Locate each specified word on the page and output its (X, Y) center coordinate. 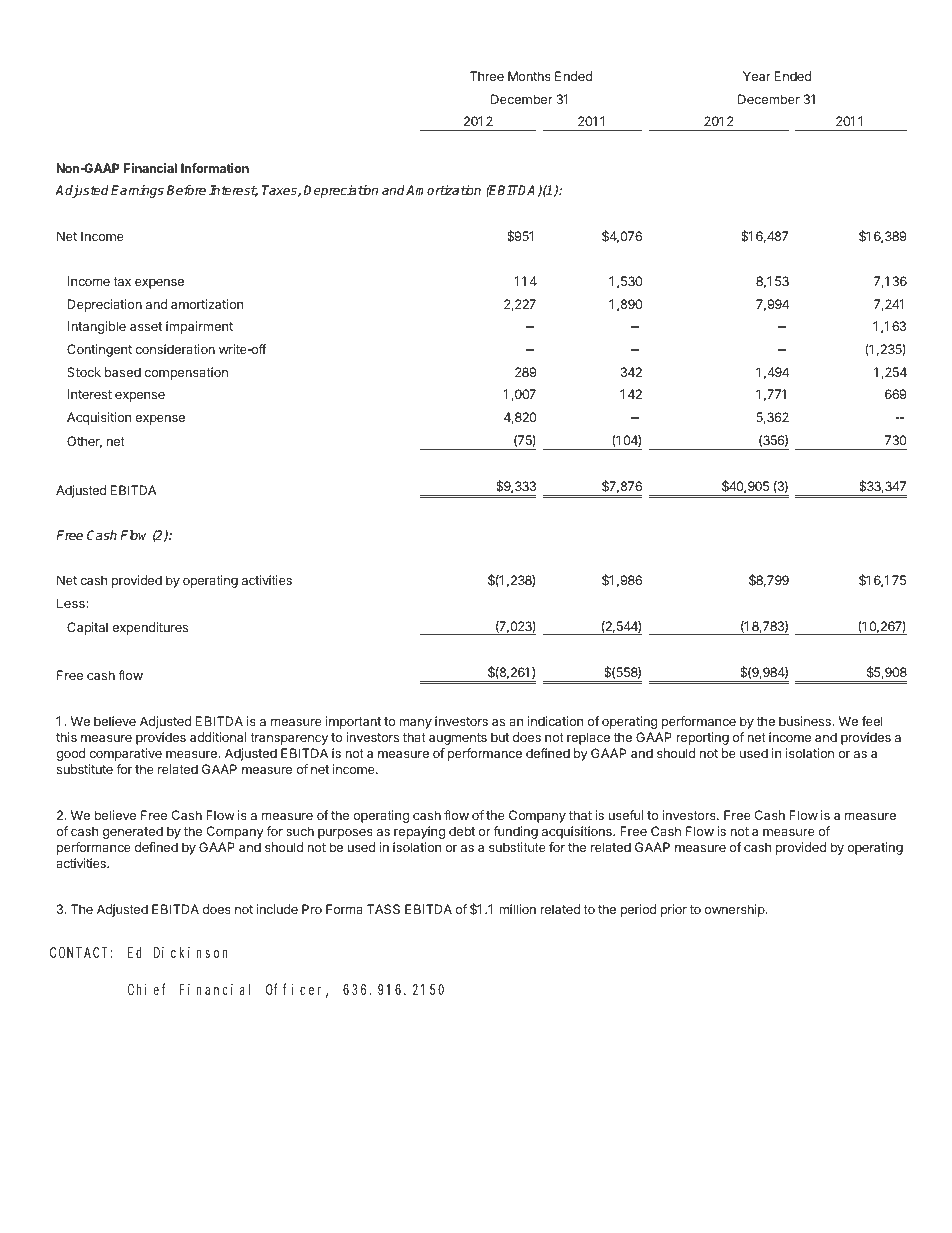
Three (487, 76)
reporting (702, 738)
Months (529, 76)
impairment (199, 327)
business (806, 721)
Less (72, 603)
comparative (125, 754)
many (415, 724)
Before (186, 190)
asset (146, 326)
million (517, 909)
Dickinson (191, 952)
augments (458, 739)
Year (757, 76)
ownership (736, 910)
